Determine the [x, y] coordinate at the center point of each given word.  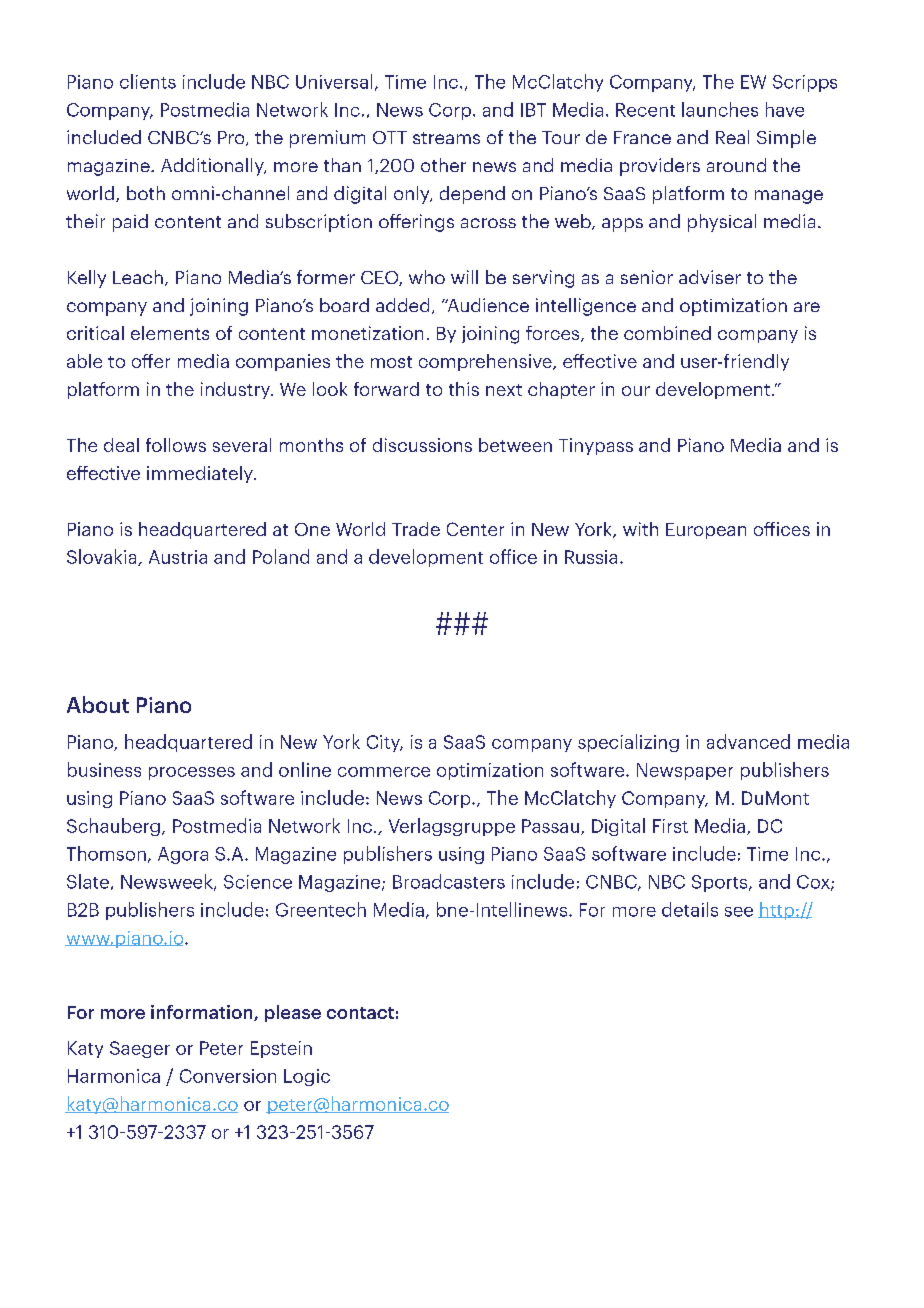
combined [667, 333]
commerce [384, 772]
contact [360, 1013]
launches [720, 109]
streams [446, 138]
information [203, 1013]
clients [148, 81]
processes [192, 773]
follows [176, 445]
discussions [422, 445]
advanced [748, 741]
